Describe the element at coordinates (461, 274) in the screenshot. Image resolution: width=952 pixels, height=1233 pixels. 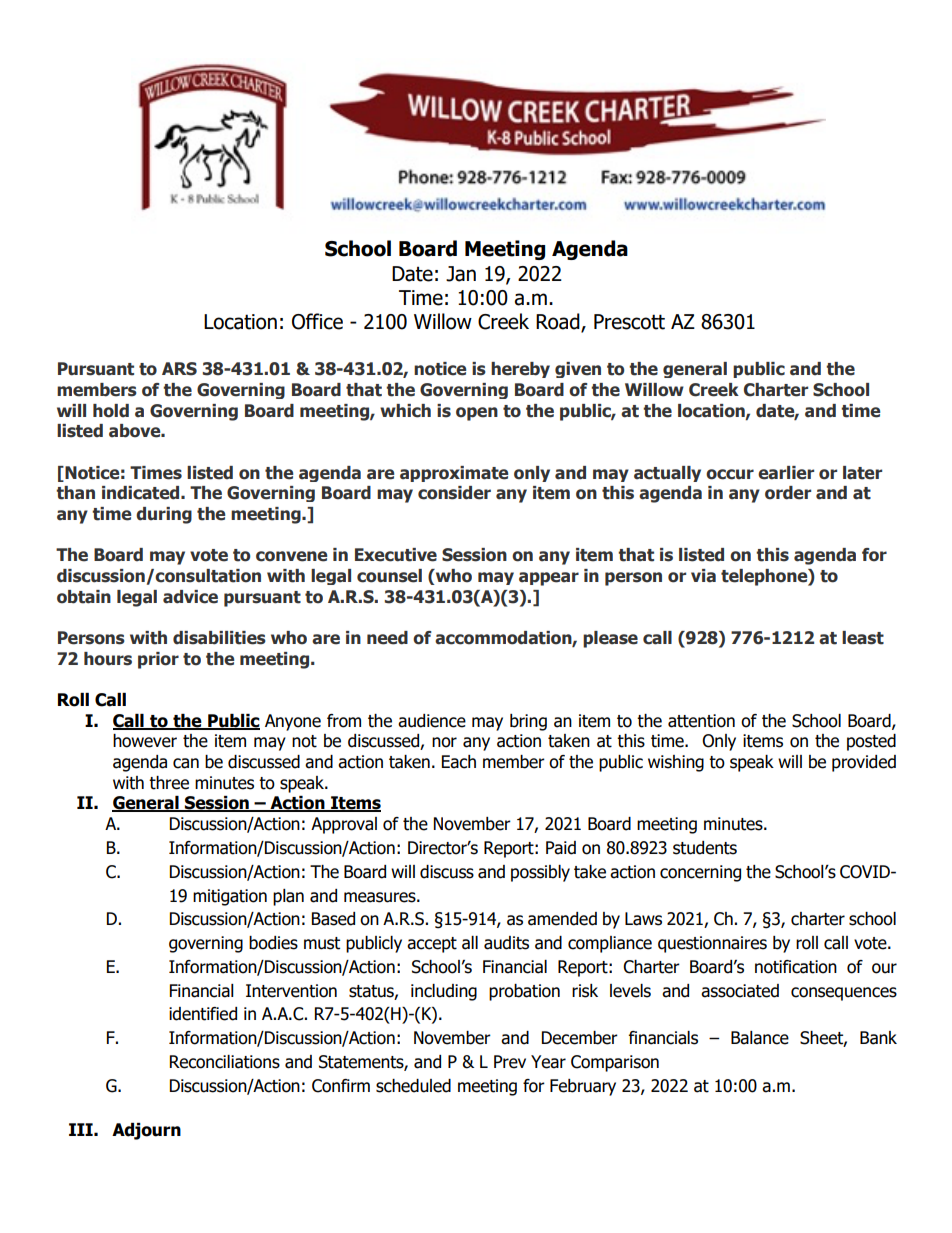
I see `Jan` at that location.
